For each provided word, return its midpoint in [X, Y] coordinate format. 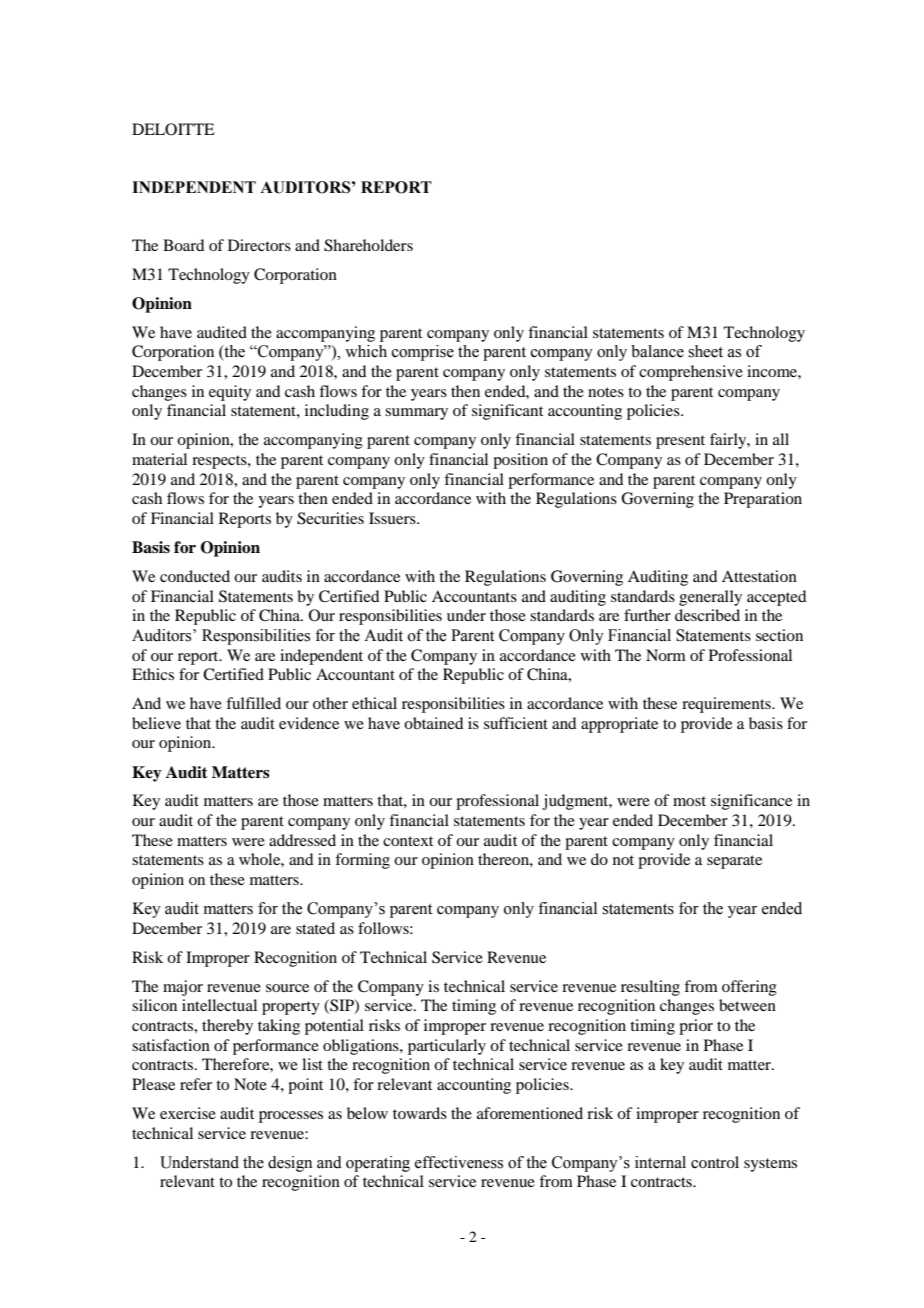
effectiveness [459, 1162]
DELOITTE [173, 129]
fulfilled [253, 703]
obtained [433, 723]
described [707, 615]
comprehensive [691, 373]
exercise [188, 1113]
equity [230, 393]
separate [734, 862]
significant [507, 412]
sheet [705, 351]
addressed [302, 840]
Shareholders [368, 245]
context [408, 841]
